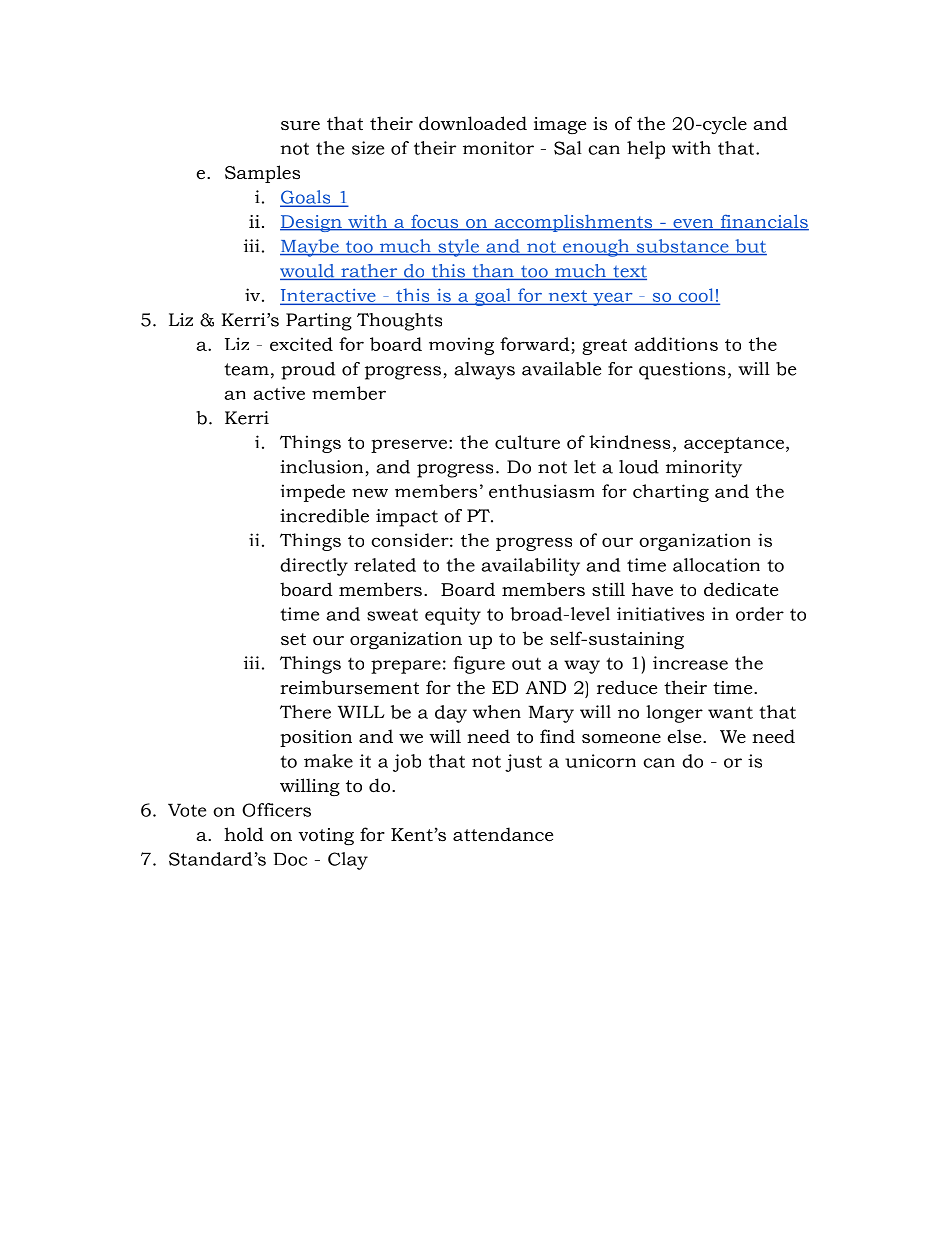 This screenshot has height=1233, width=952. I want to click on attendance, so click(503, 834).
